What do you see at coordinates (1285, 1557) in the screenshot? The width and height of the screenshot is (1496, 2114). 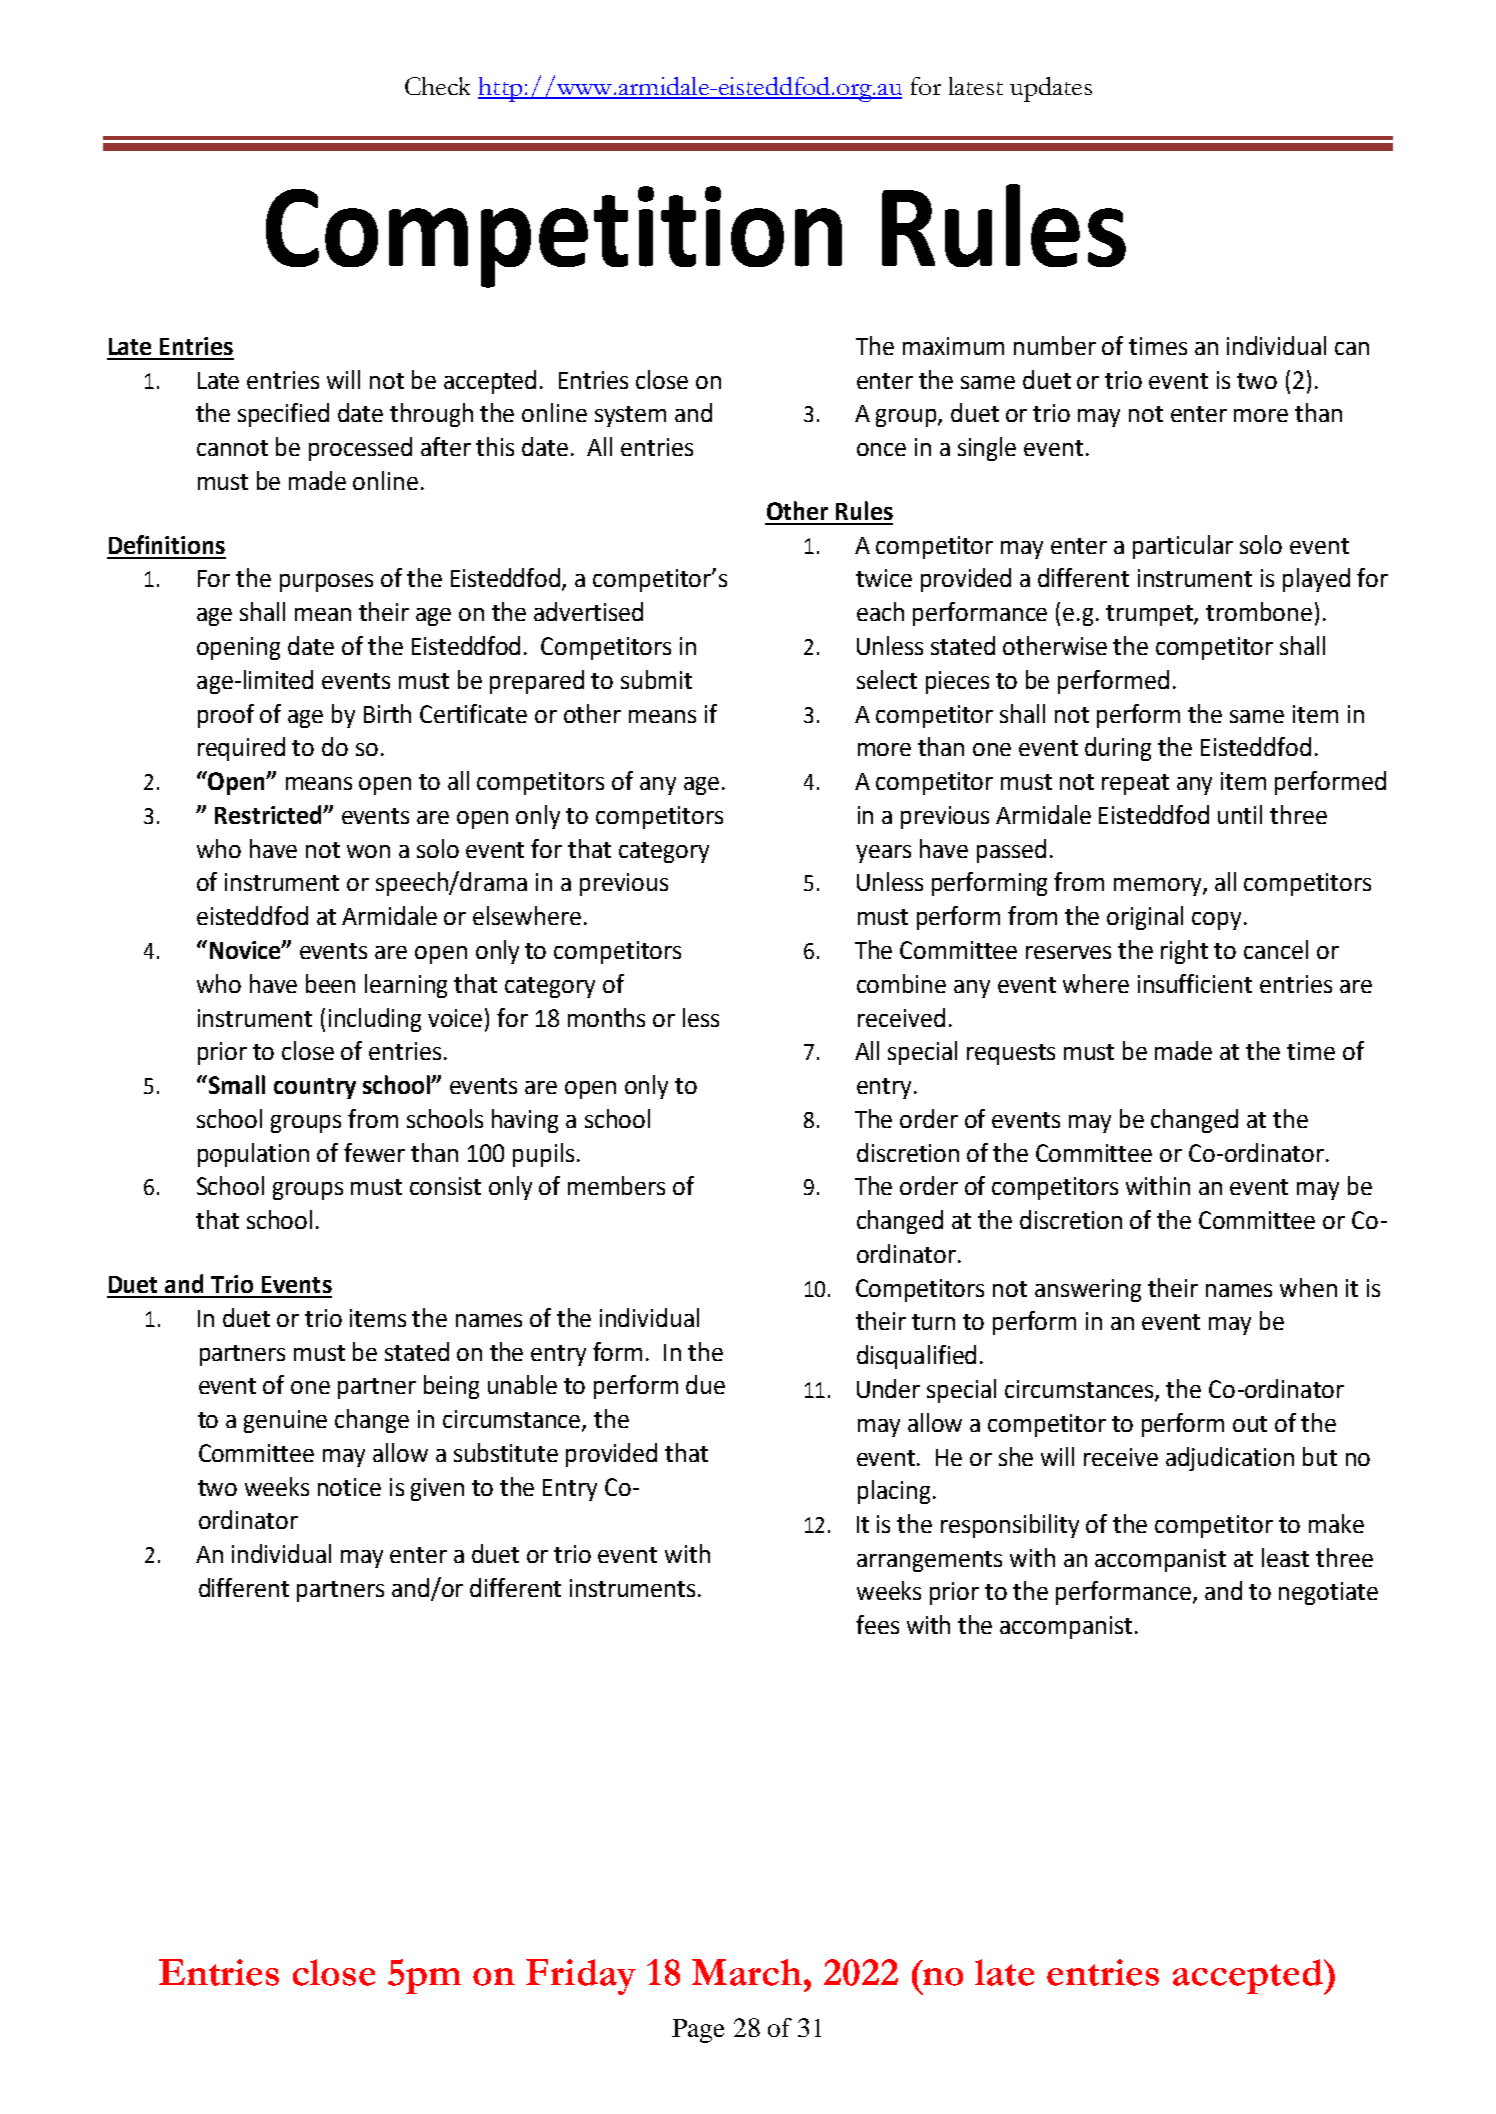 I see `least` at bounding box center [1285, 1557].
